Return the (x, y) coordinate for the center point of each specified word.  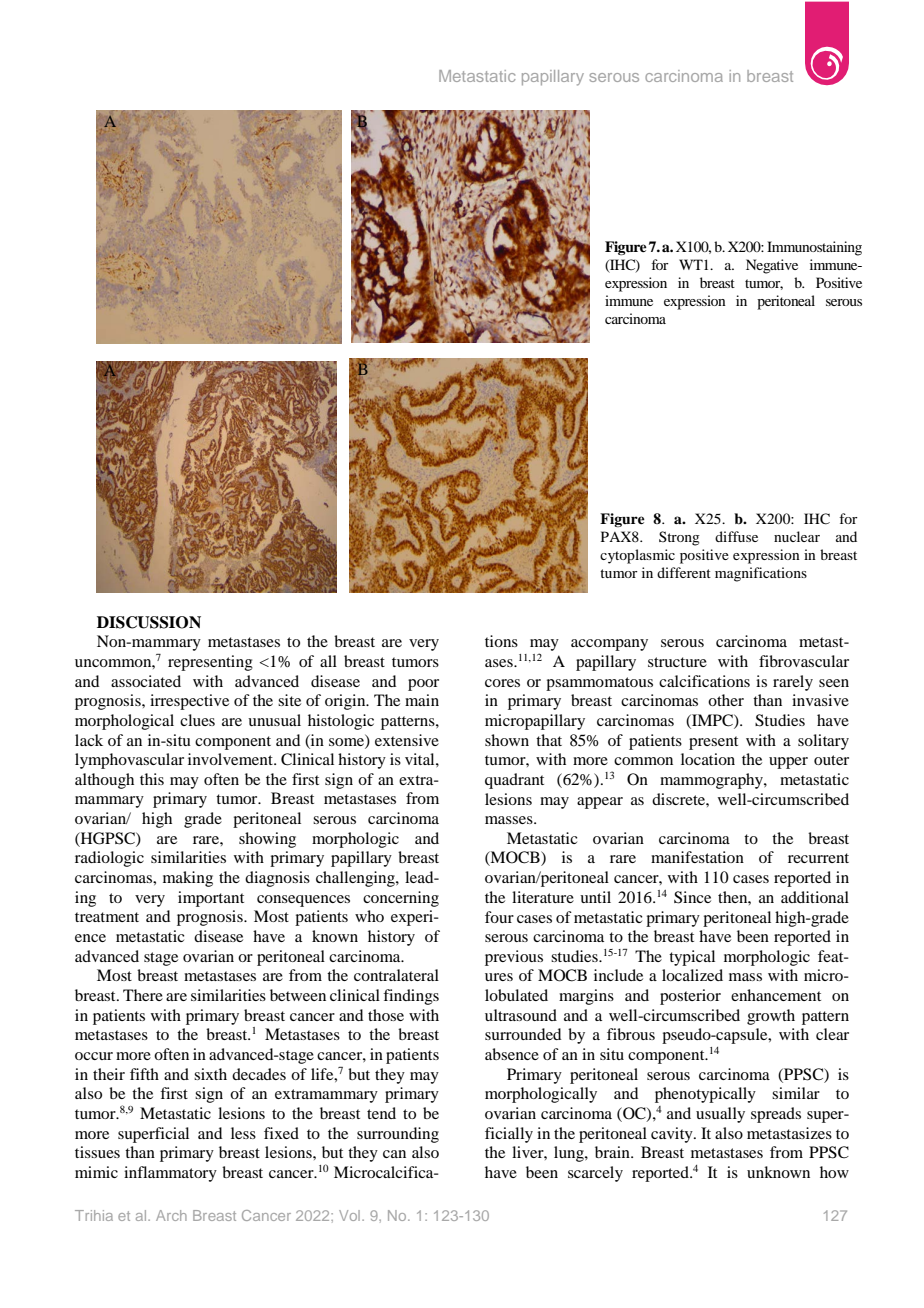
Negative (772, 266)
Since (692, 897)
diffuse (736, 536)
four (499, 917)
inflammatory (170, 1174)
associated (146, 681)
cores (502, 683)
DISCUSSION (149, 622)
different (684, 572)
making (188, 879)
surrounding (398, 1135)
